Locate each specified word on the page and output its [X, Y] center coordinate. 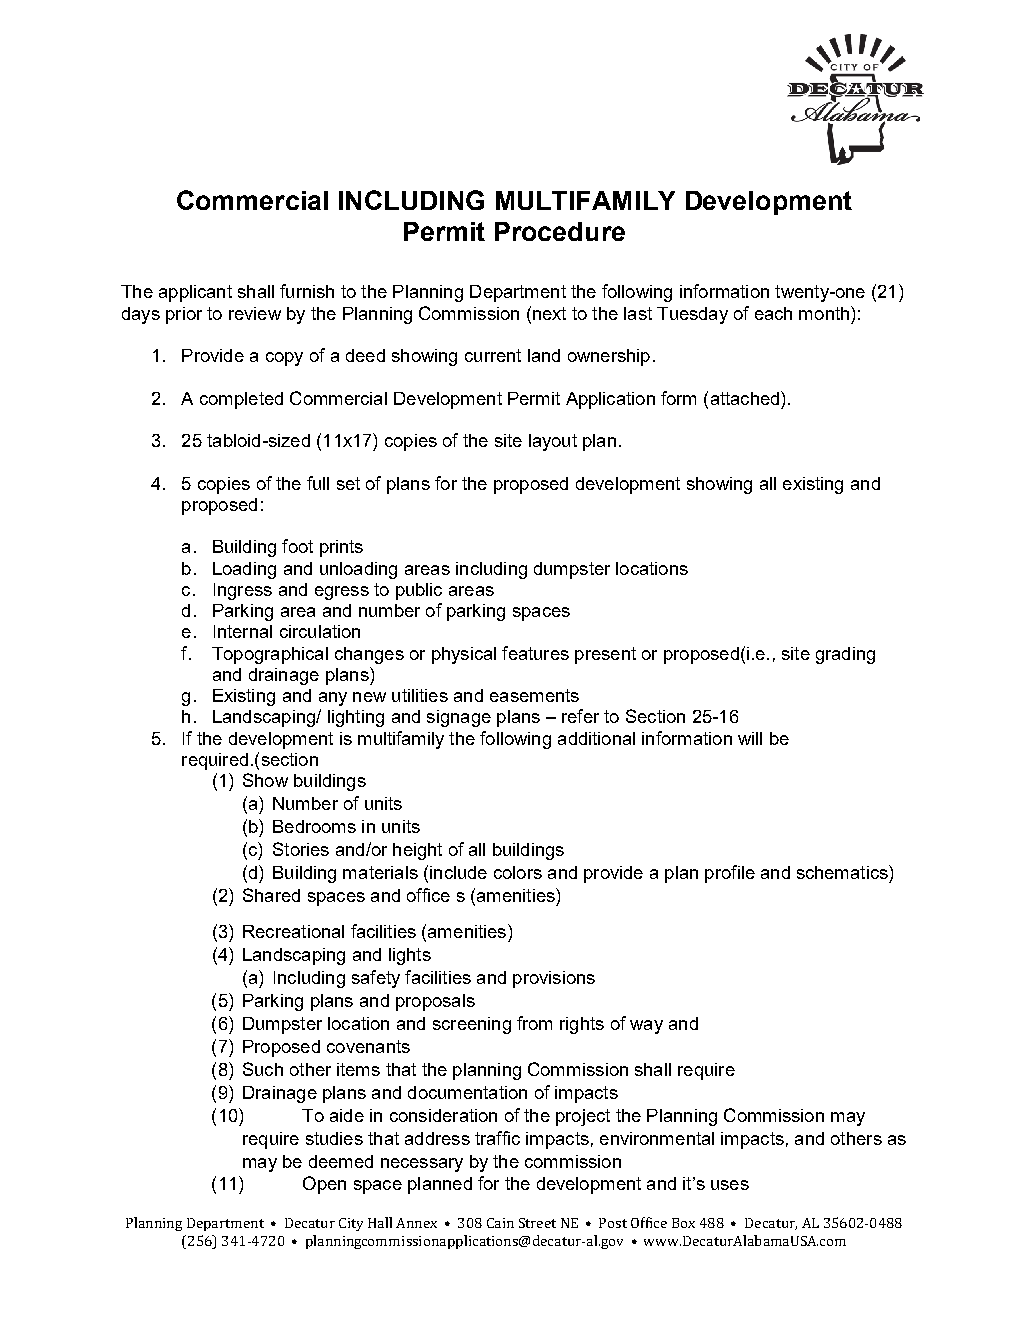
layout [553, 442]
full [318, 483]
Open [324, 1185]
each [773, 313]
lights [410, 956]
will [750, 738]
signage [459, 718]
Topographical [270, 655]
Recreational [293, 931]
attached [746, 398]
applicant [195, 293]
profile [730, 874]
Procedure [560, 231]
